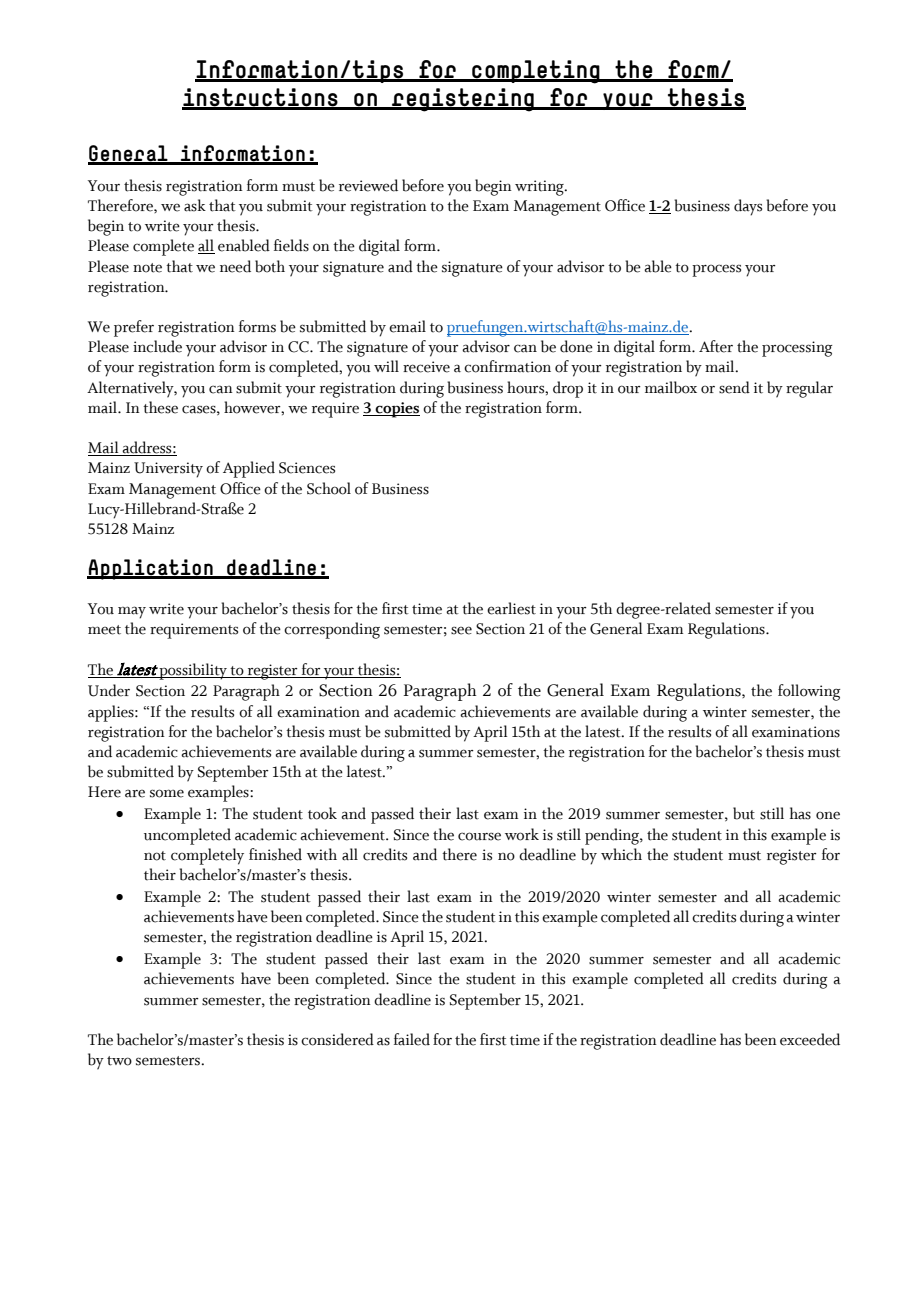 This image has height=1308, width=924. I want to click on completing, so click(536, 72).
